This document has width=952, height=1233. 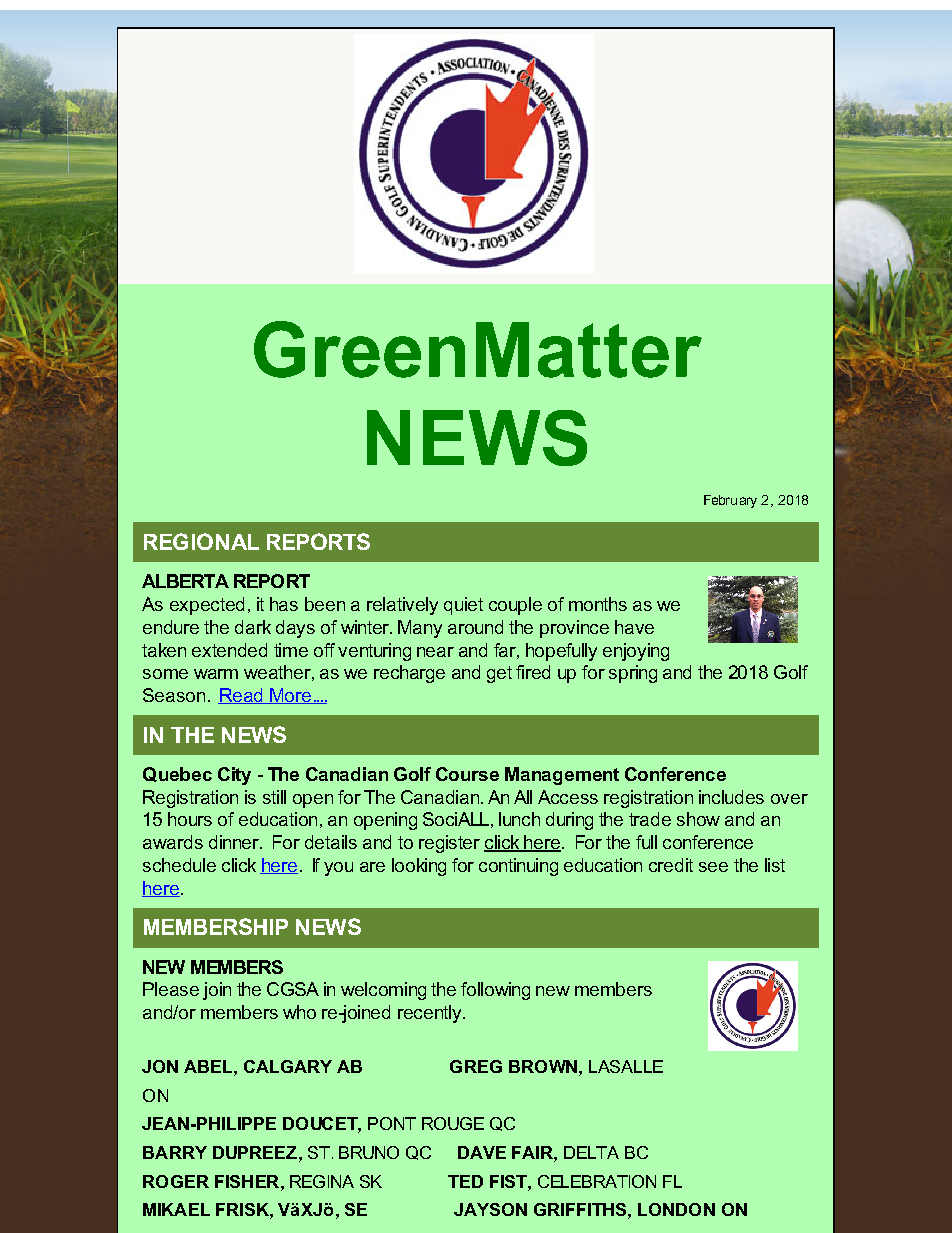 I want to click on FISHER, so click(x=248, y=1181).
